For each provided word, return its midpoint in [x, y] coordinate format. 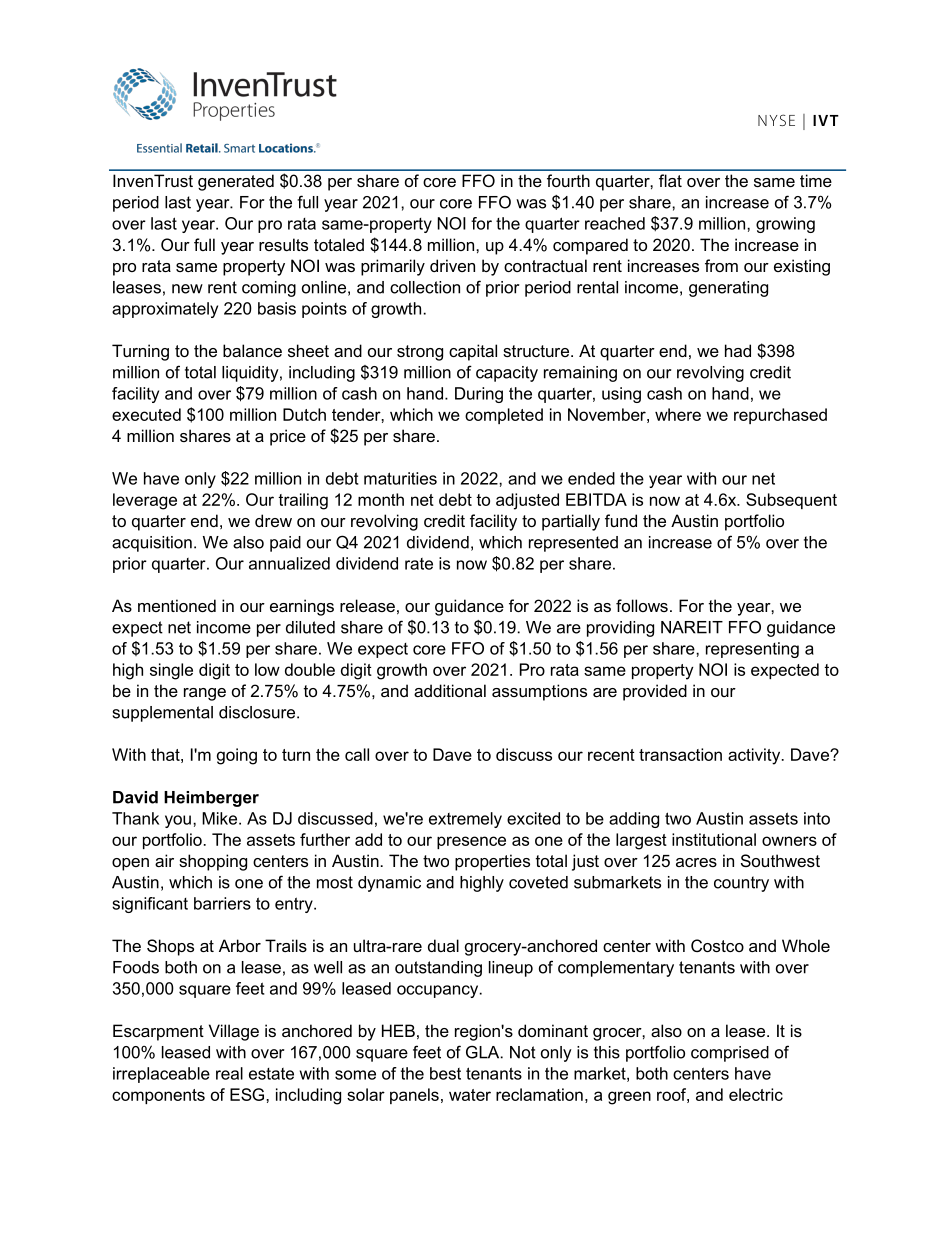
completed [504, 416]
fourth [568, 180]
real [229, 1073]
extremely [465, 820]
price [288, 437]
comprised [730, 1054]
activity [755, 756]
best [445, 1073]
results [283, 244]
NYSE [776, 120]
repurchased [780, 416]
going [237, 756]
